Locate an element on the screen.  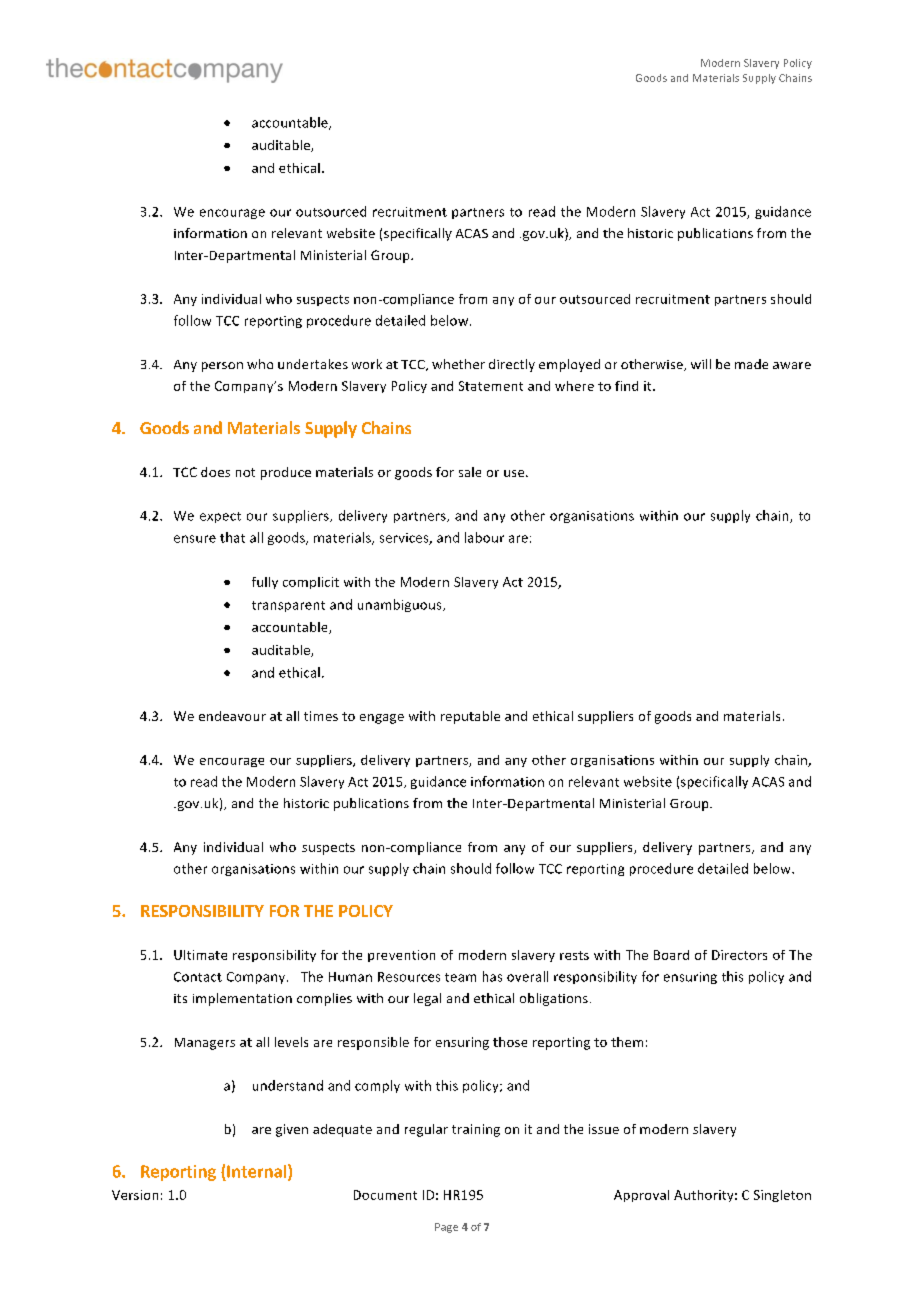
will is located at coordinates (701, 364).
